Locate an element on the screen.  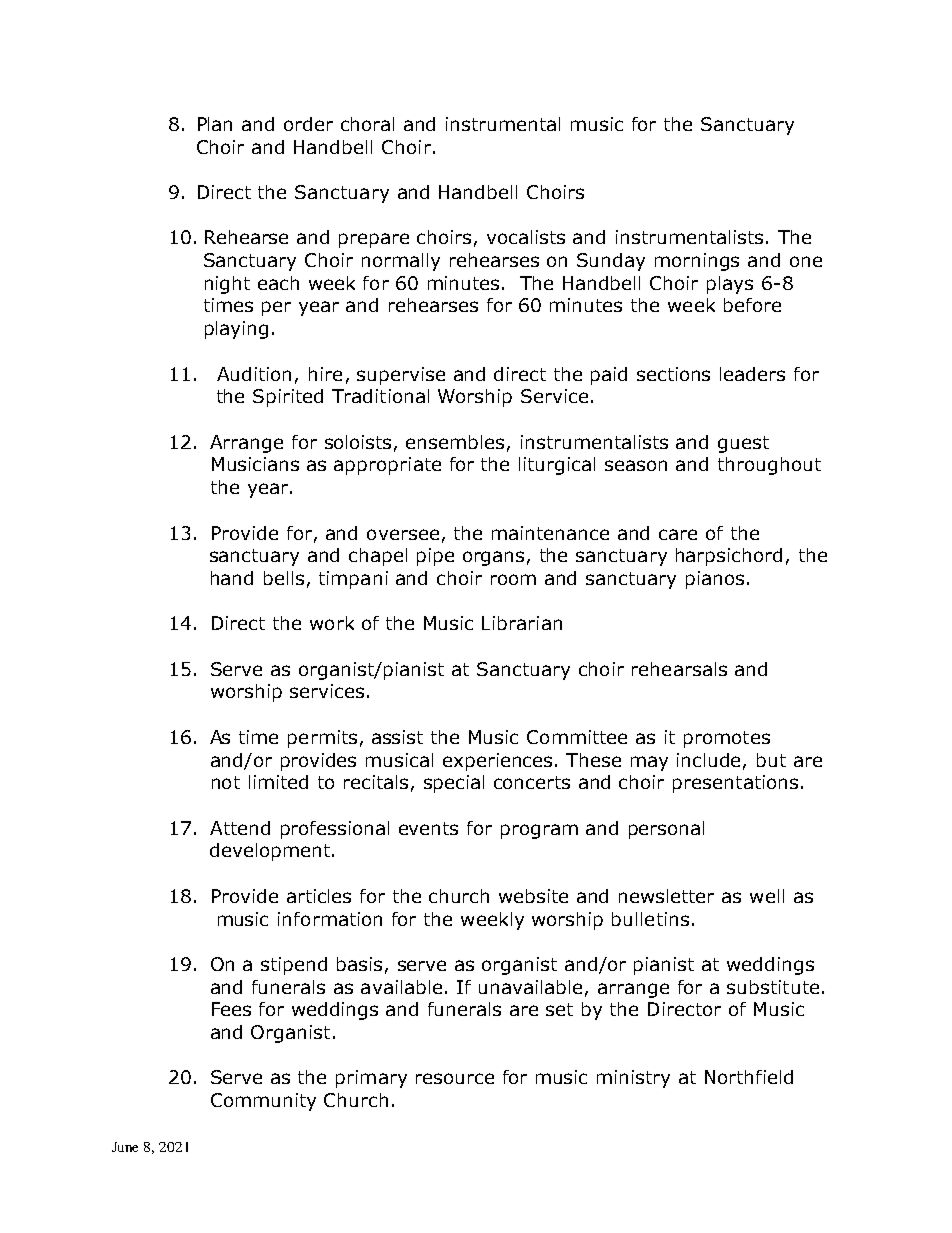
well is located at coordinates (767, 896).
